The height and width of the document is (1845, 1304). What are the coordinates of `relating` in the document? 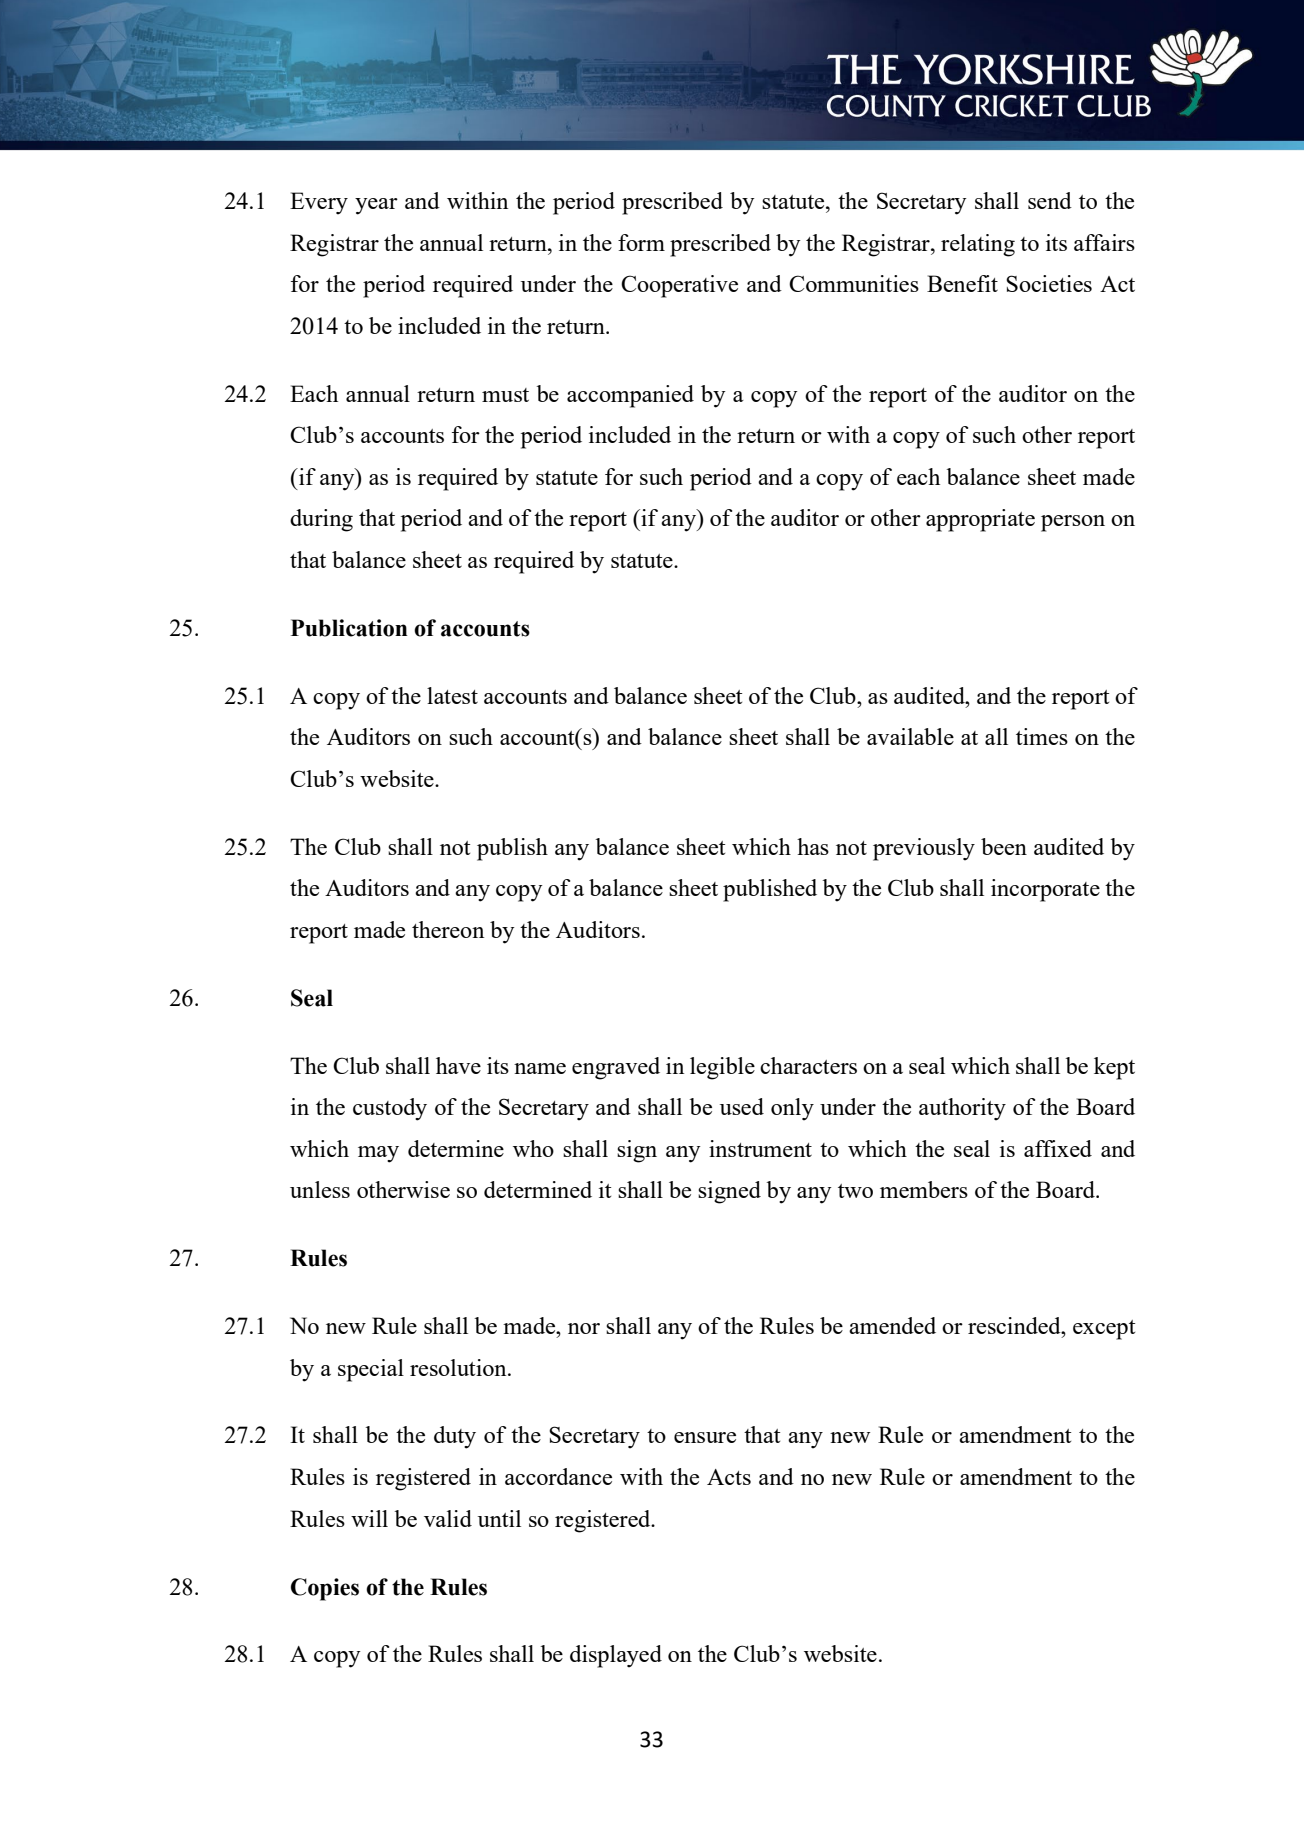 It's located at (978, 245).
